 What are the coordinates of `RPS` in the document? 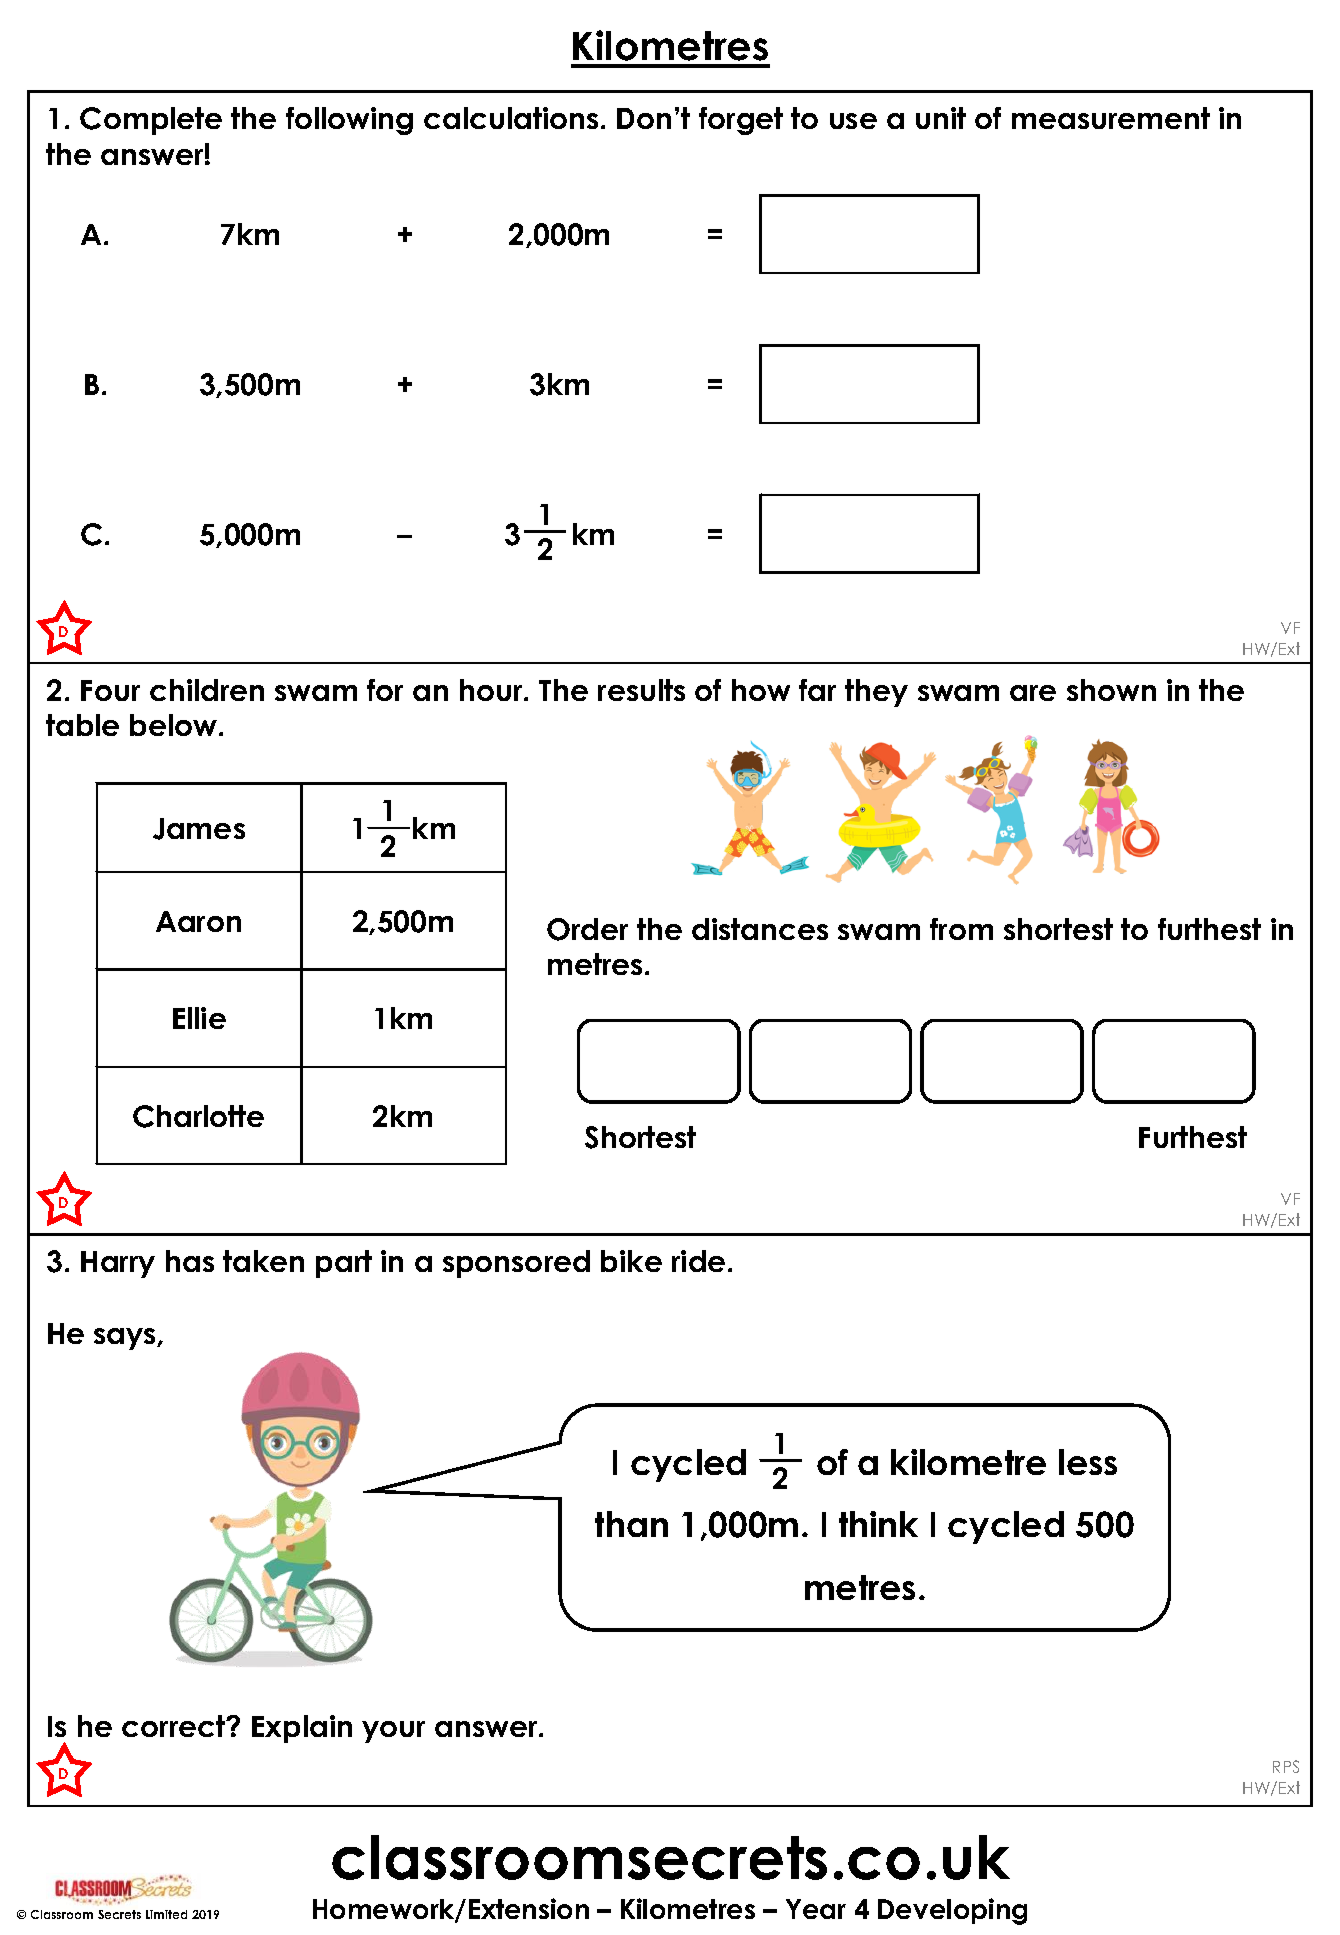 It's located at (1286, 1766).
